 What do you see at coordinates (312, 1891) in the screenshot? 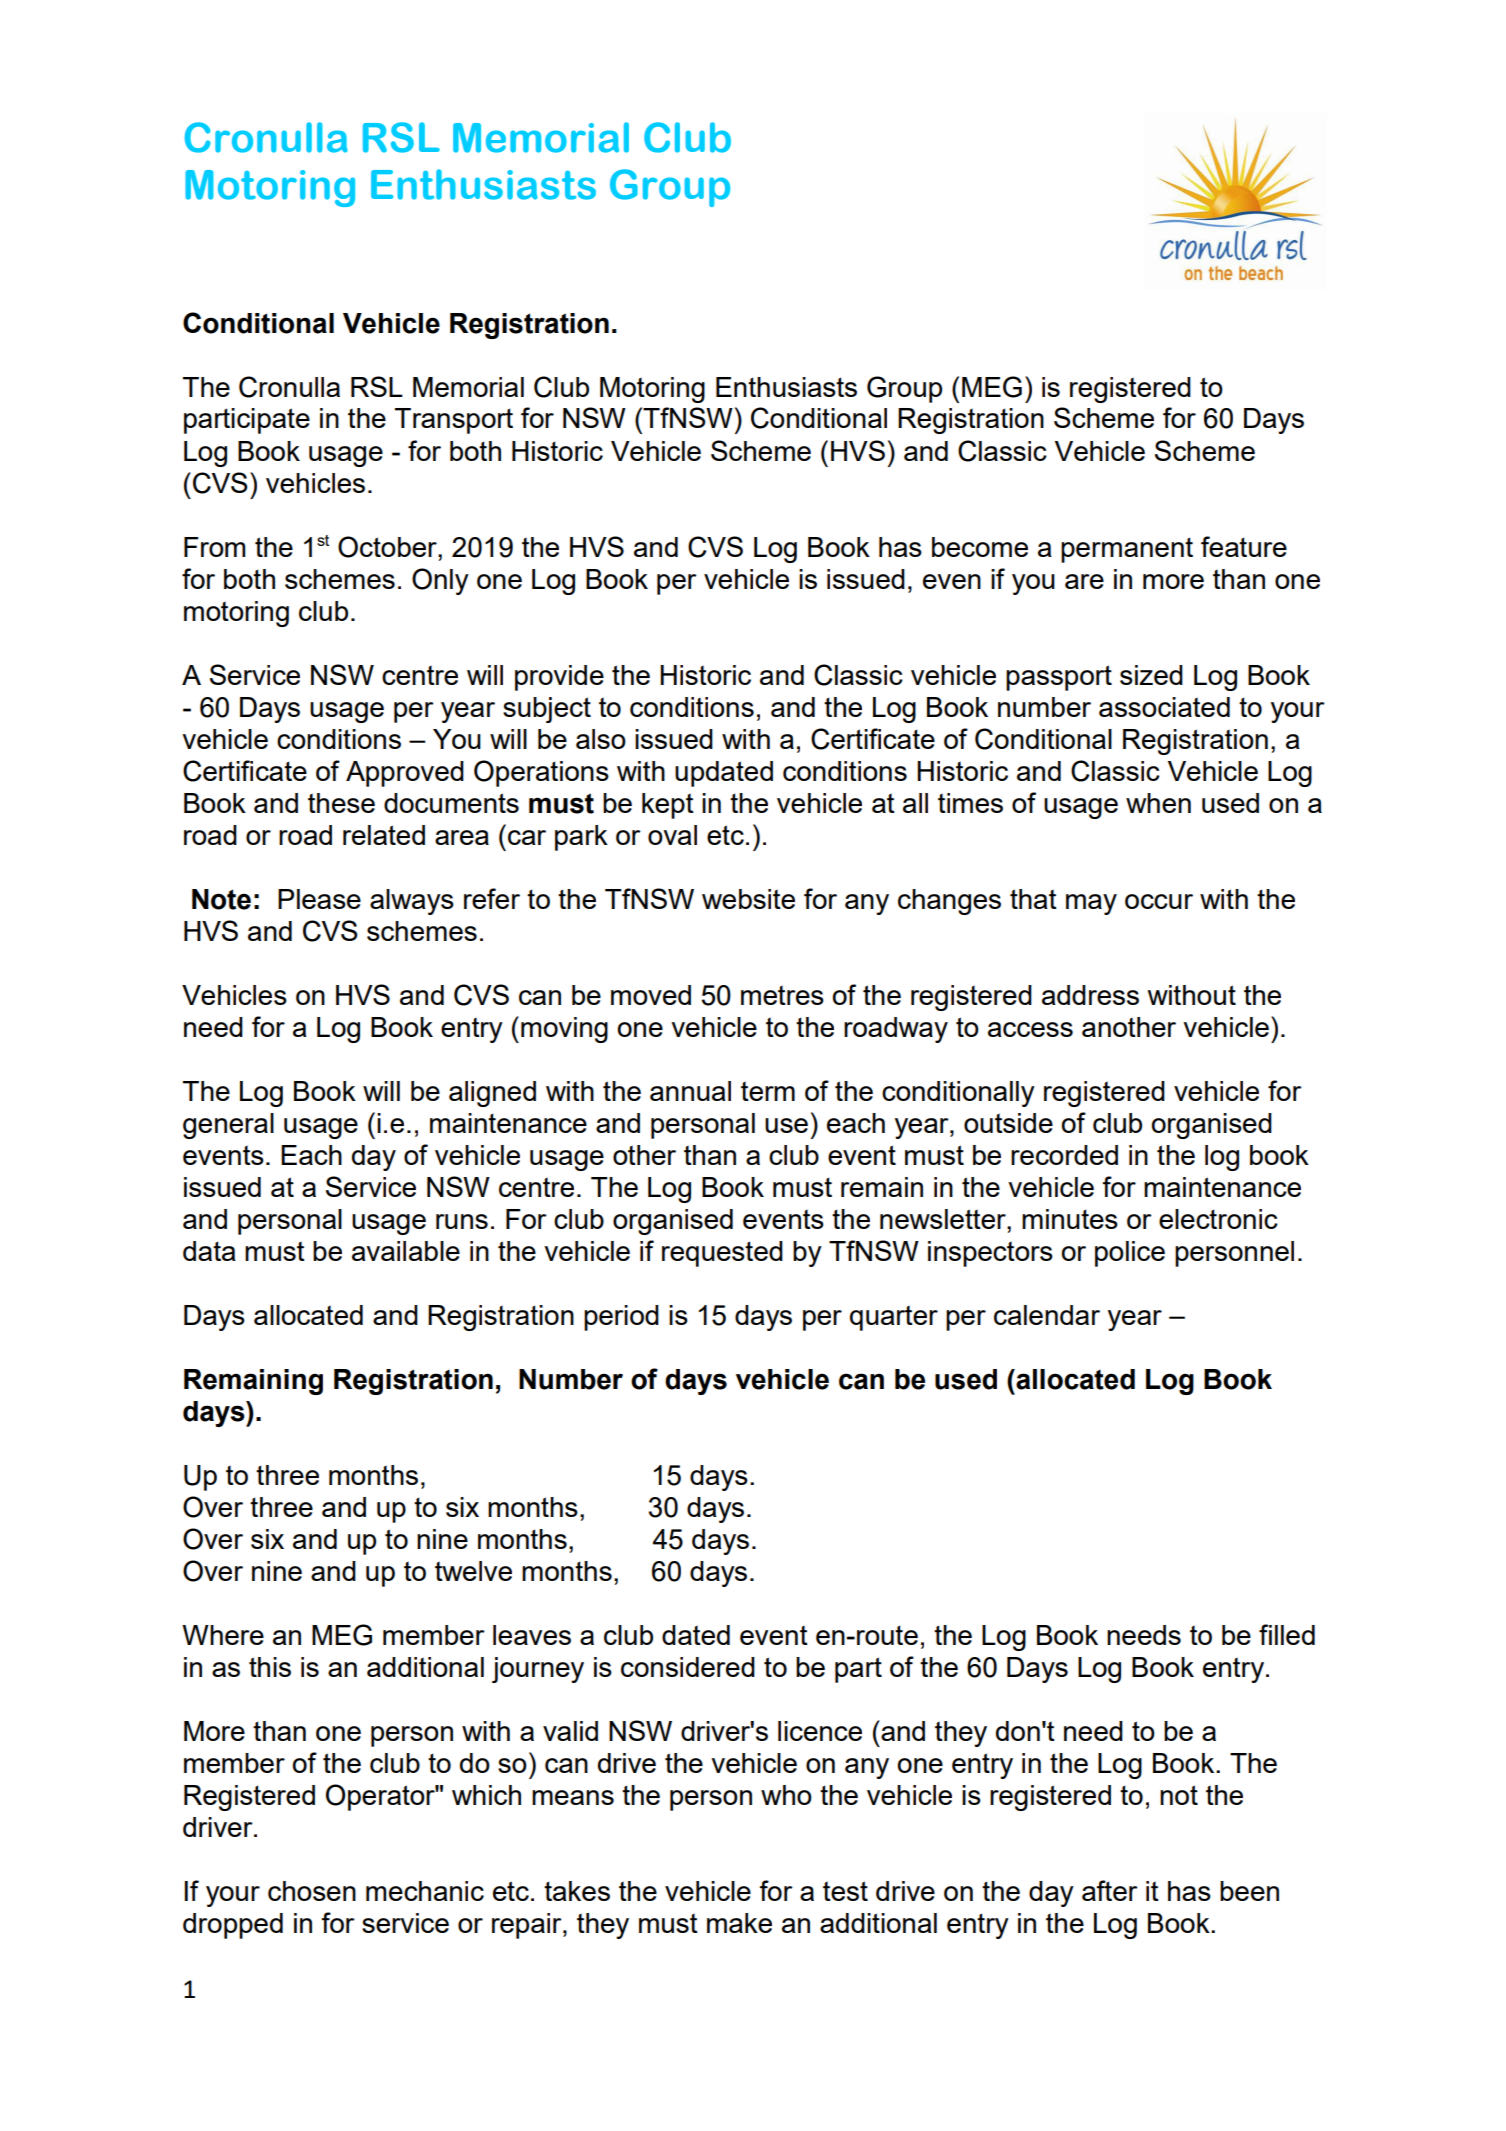
I see `chosen` at bounding box center [312, 1891].
